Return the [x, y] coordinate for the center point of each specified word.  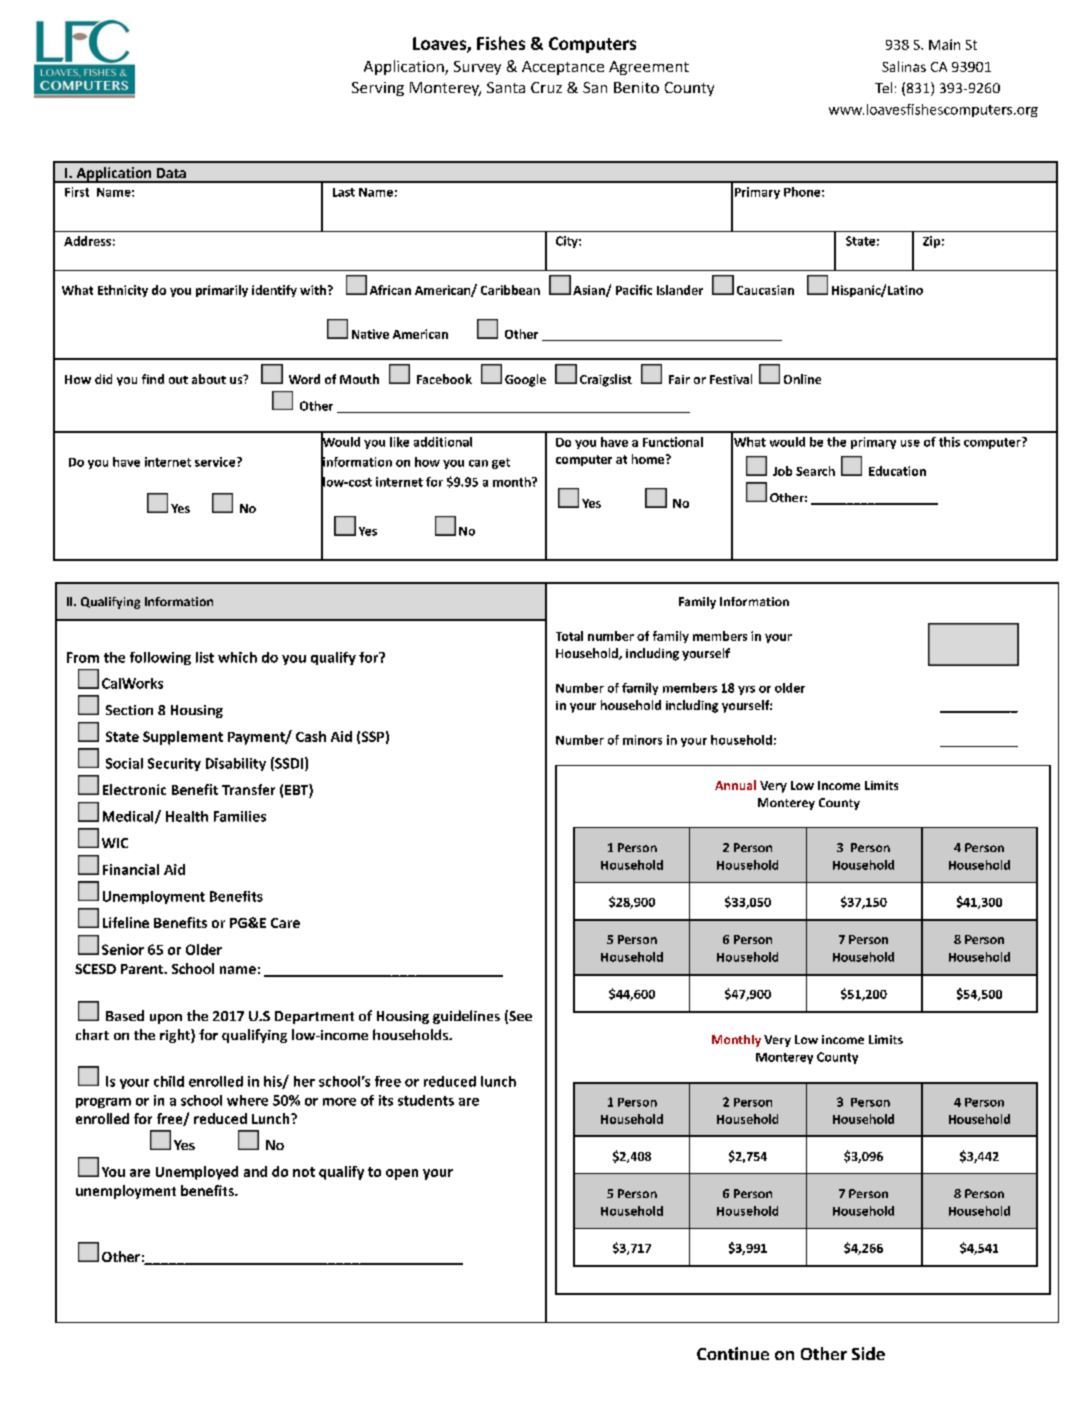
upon [166, 1019]
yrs [746, 690]
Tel [883, 87]
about [209, 379]
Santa [506, 87]
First [77, 192]
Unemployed [197, 1173]
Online [802, 379]
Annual [735, 785]
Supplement [183, 738]
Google [525, 380]
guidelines [466, 1017]
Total [569, 636]
